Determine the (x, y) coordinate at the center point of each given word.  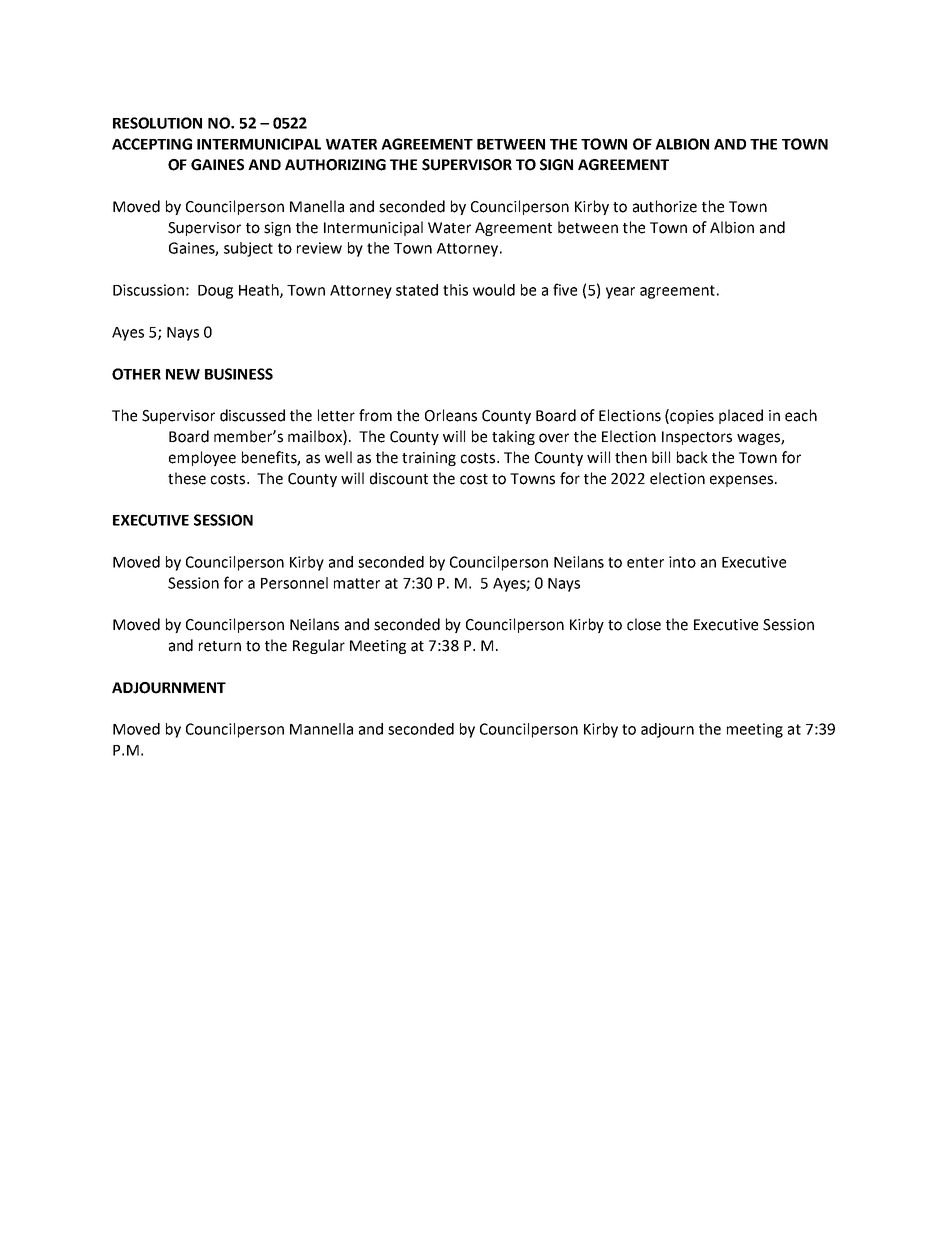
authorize (665, 206)
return (220, 646)
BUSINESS (239, 374)
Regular (319, 646)
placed (741, 416)
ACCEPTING (152, 144)
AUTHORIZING (335, 165)
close (644, 624)
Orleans (451, 415)
